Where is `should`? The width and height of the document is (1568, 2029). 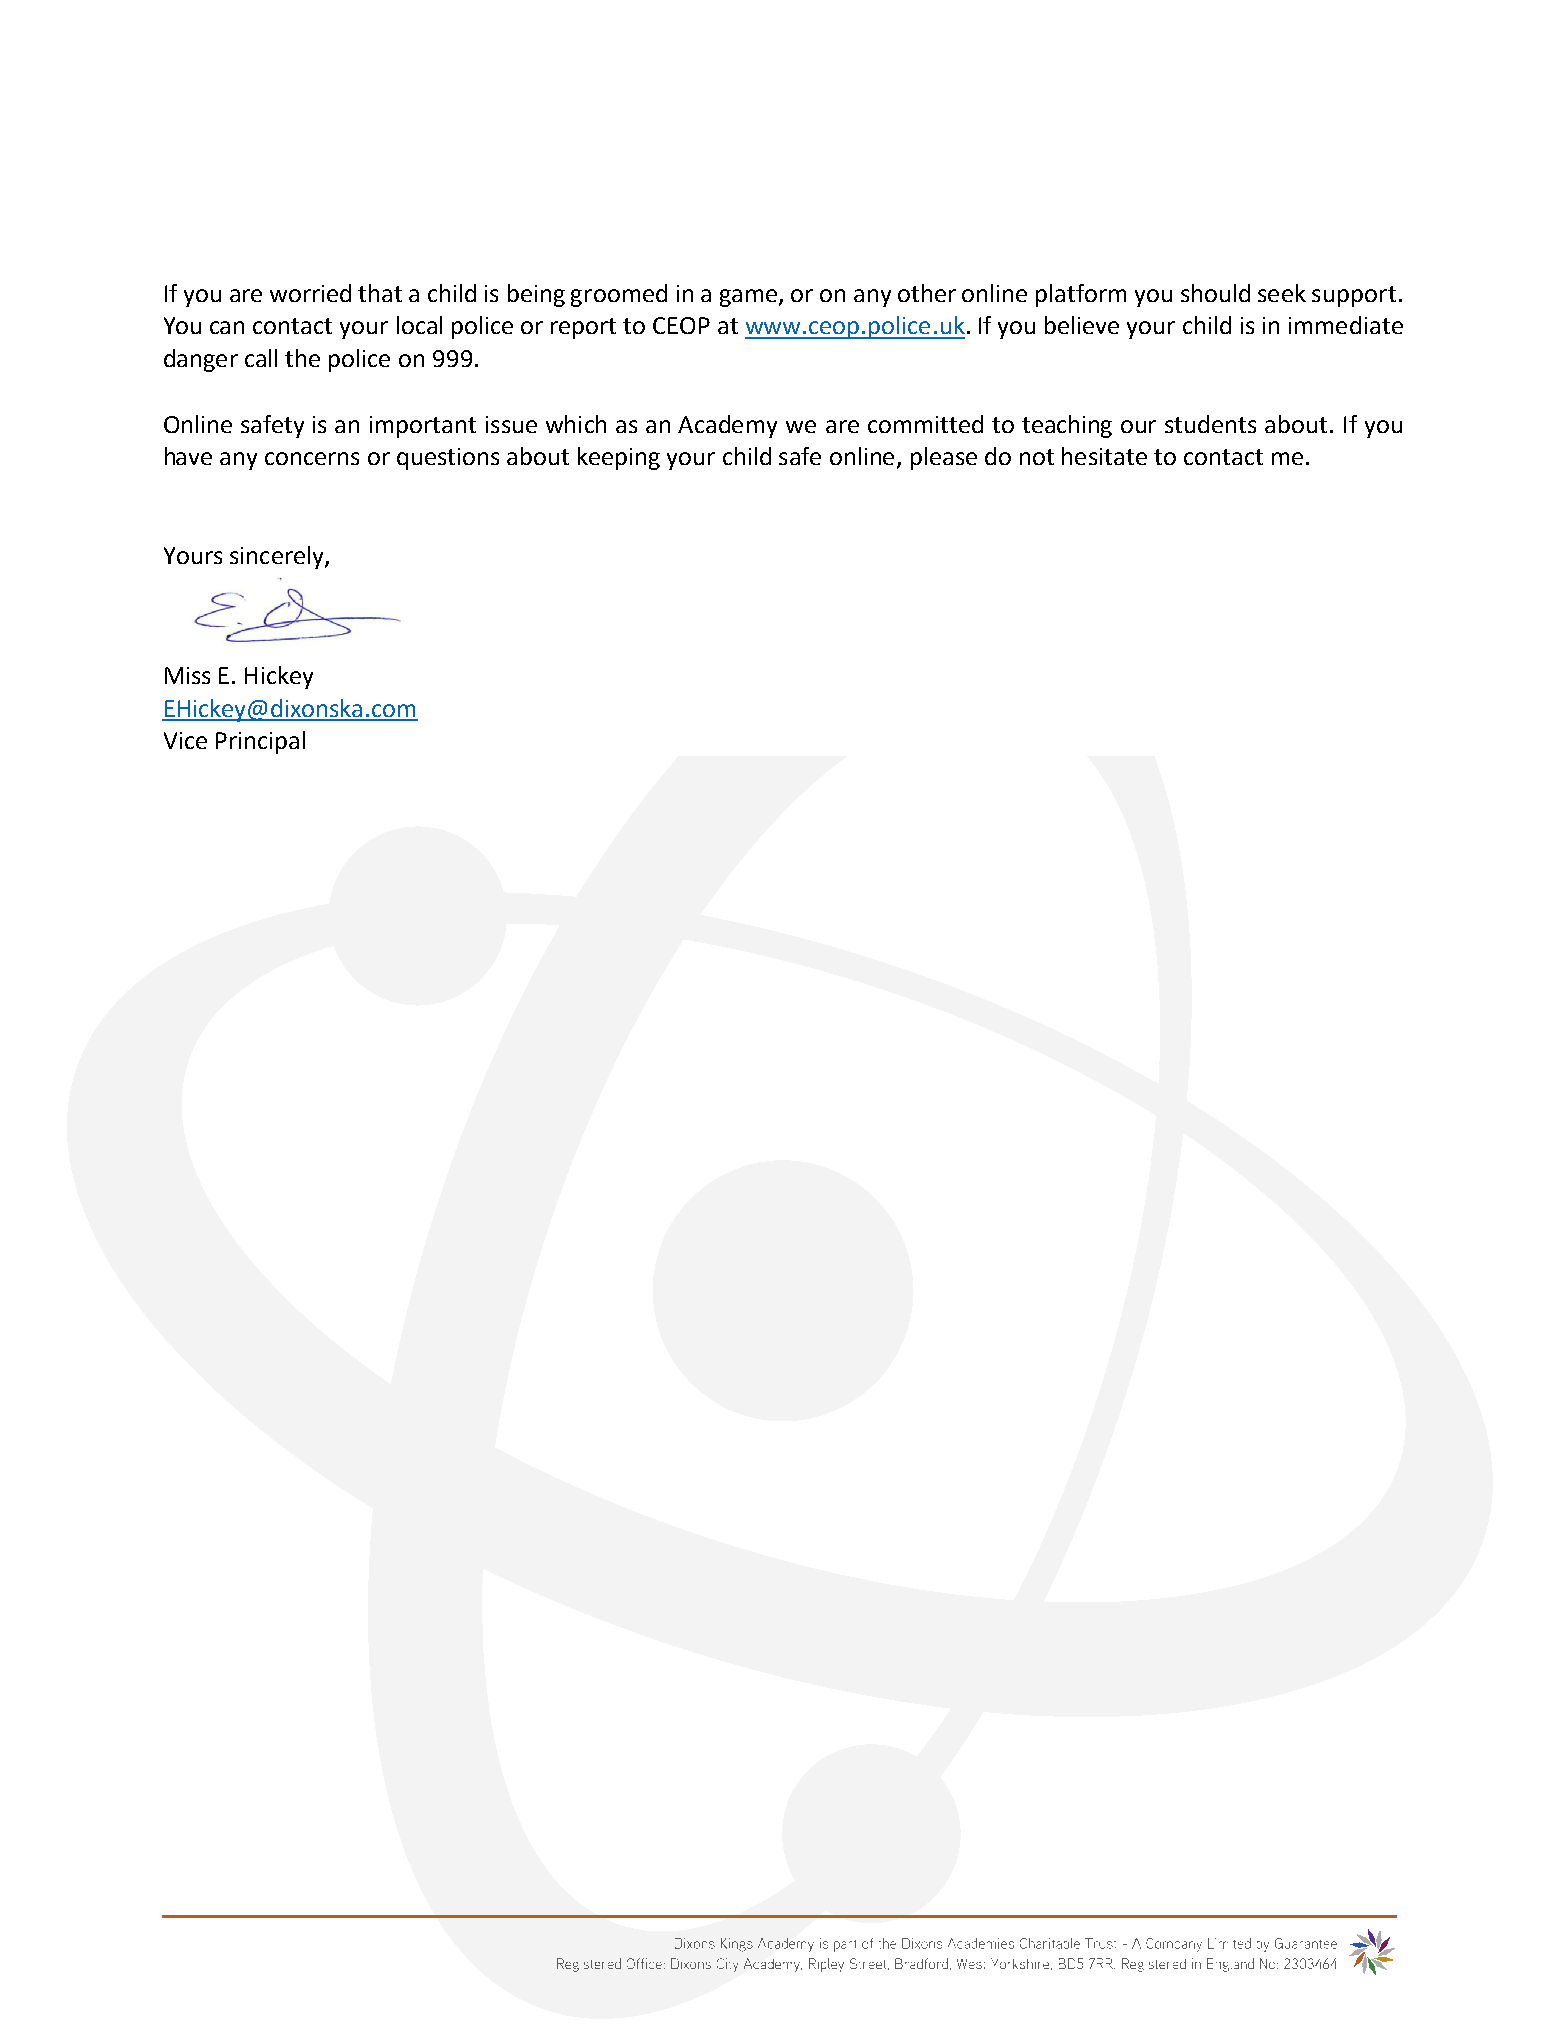
should is located at coordinates (1215, 293).
